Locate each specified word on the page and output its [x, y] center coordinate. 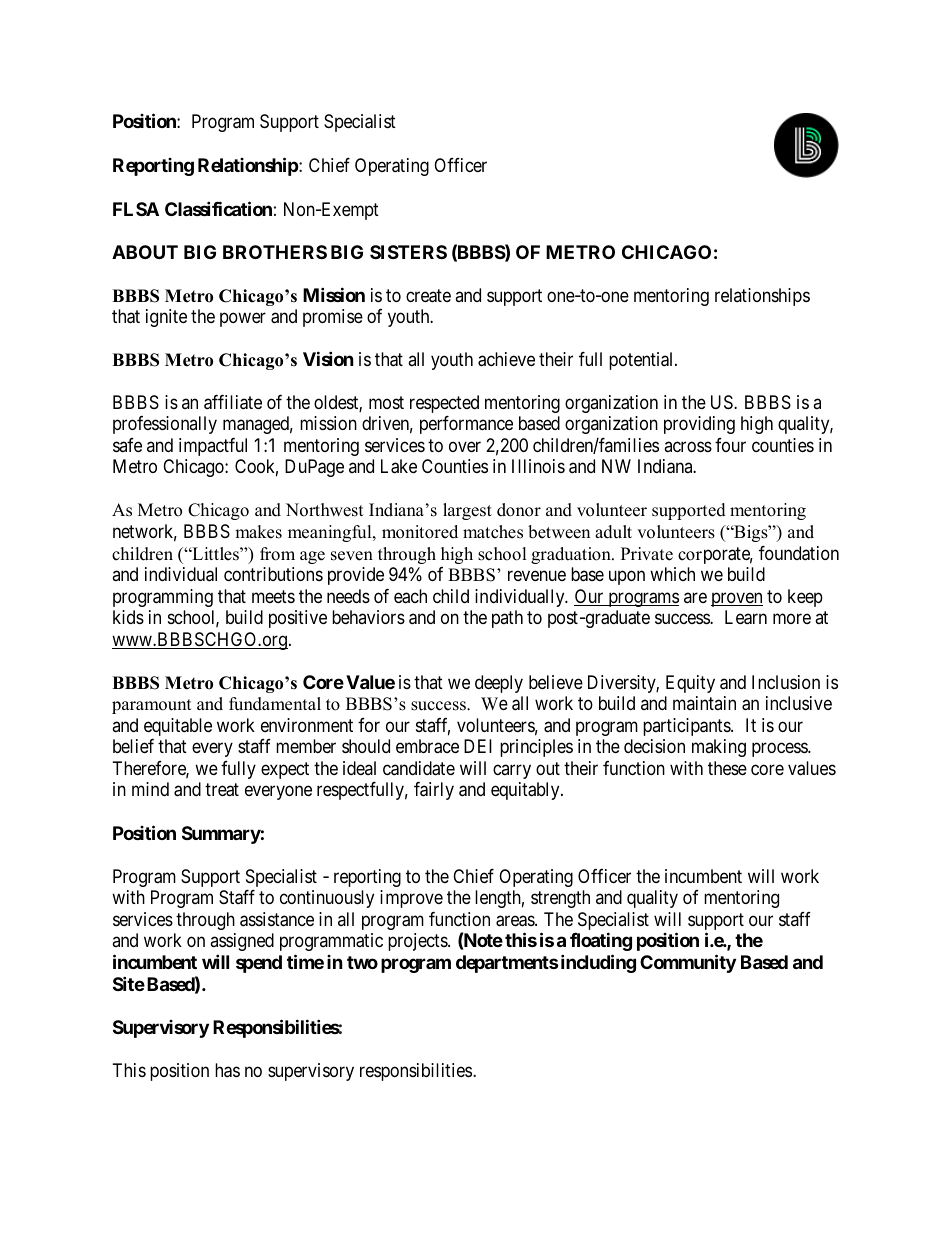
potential [642, 361]
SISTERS [408, 252]
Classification [218, 208]
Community [688, 964]
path [507, 619]
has [227, 1070]
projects [418, 942]
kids [128, 617]
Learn [746, 617]
